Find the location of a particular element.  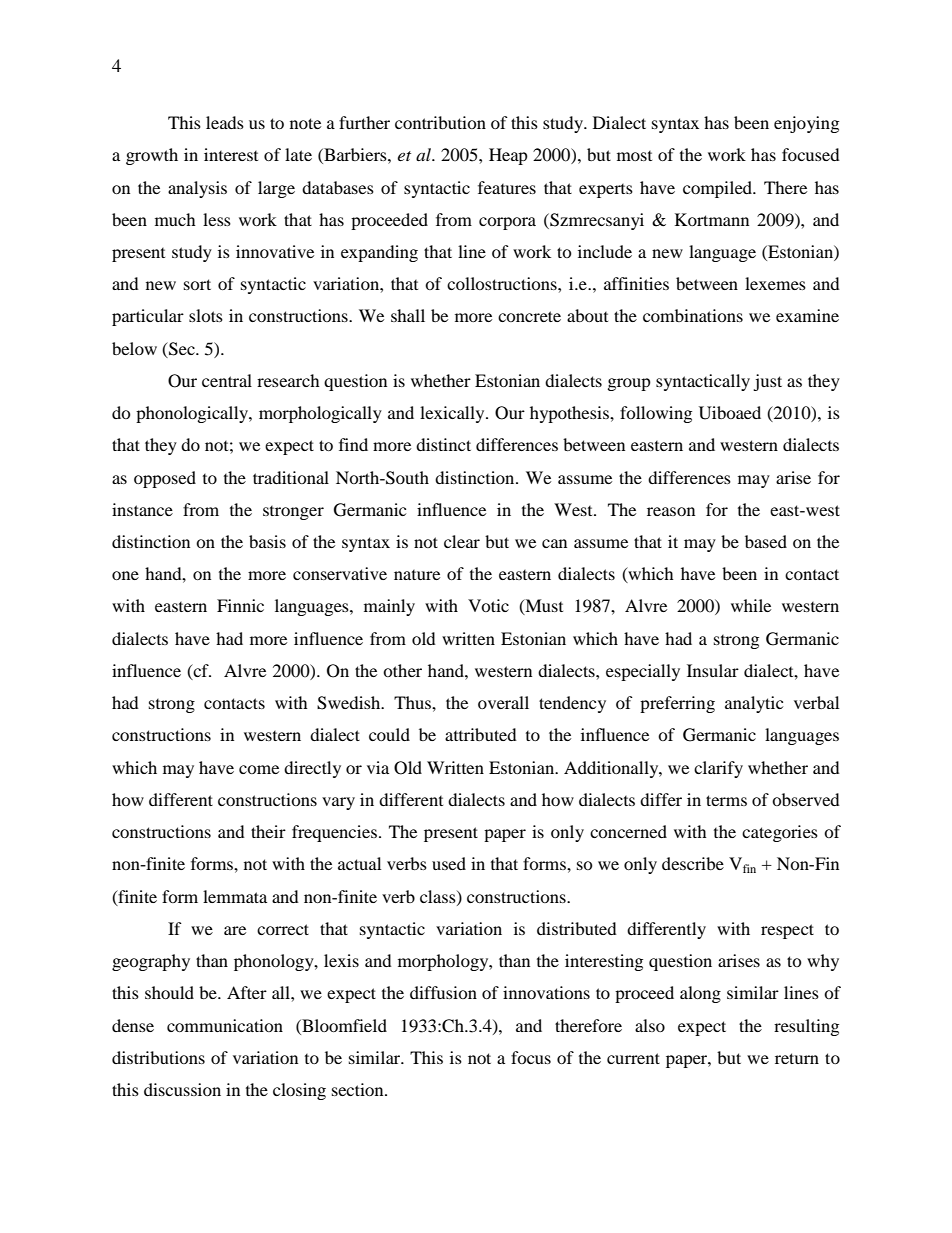

nature is located at coordinates (417, 575).
